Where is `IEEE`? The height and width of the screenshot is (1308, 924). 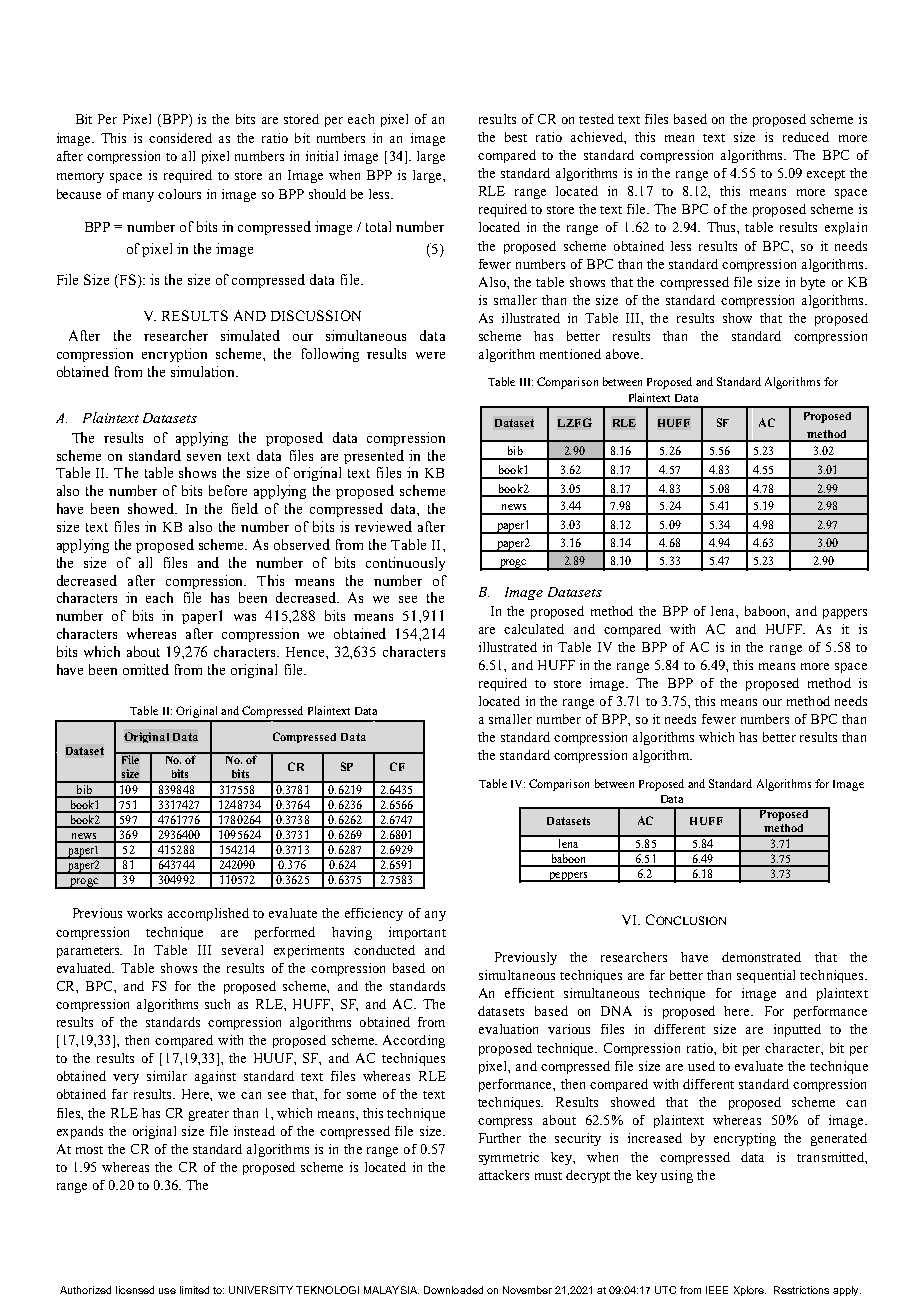
IEEE is located at coordinates (717, 1290).
